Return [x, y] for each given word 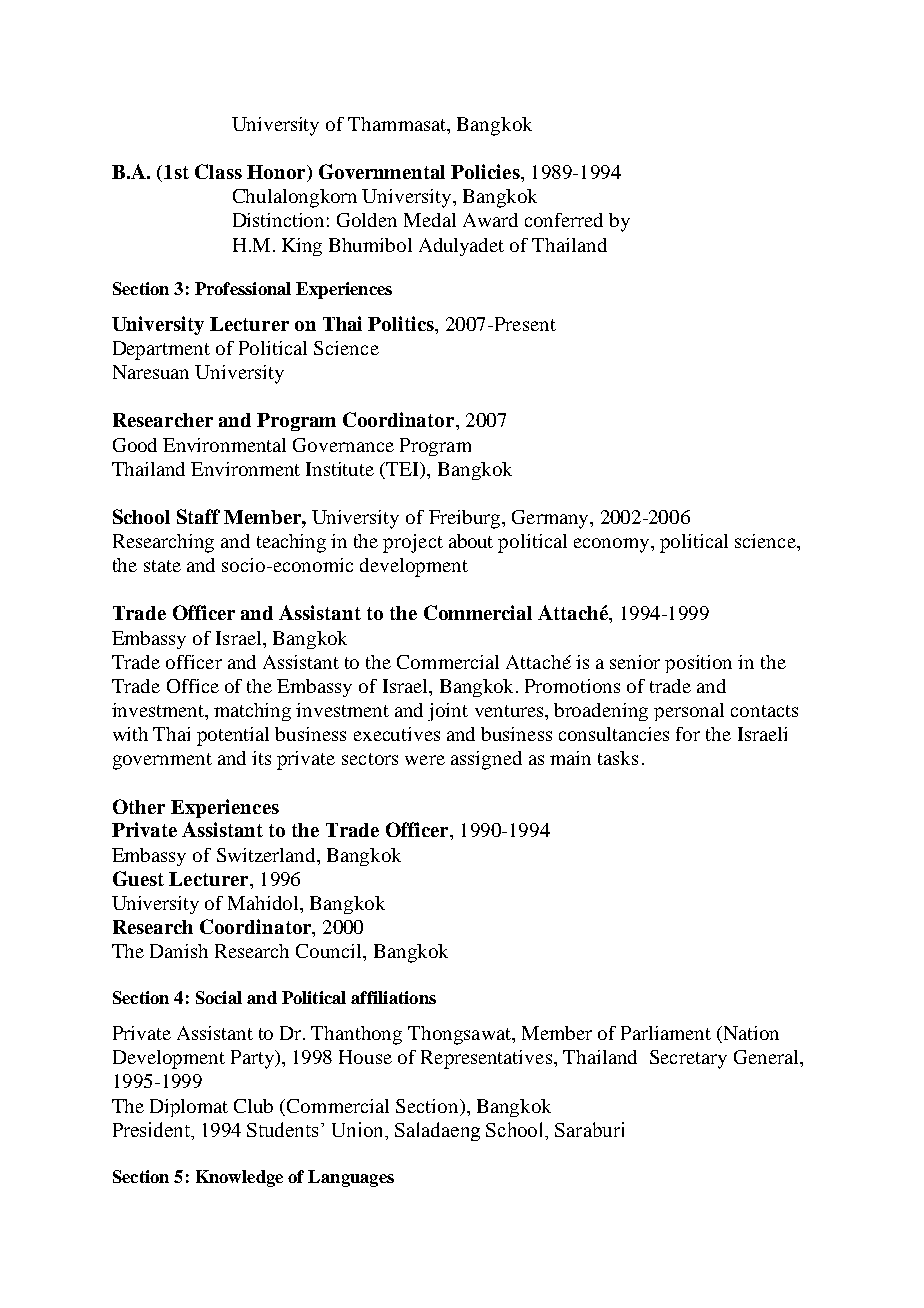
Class [218, 171]
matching [252, 712]
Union [359, 1129]
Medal [430, 220]
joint [448, 712]
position [698, 664]
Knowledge [239, 1178]
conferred [564, 220]
